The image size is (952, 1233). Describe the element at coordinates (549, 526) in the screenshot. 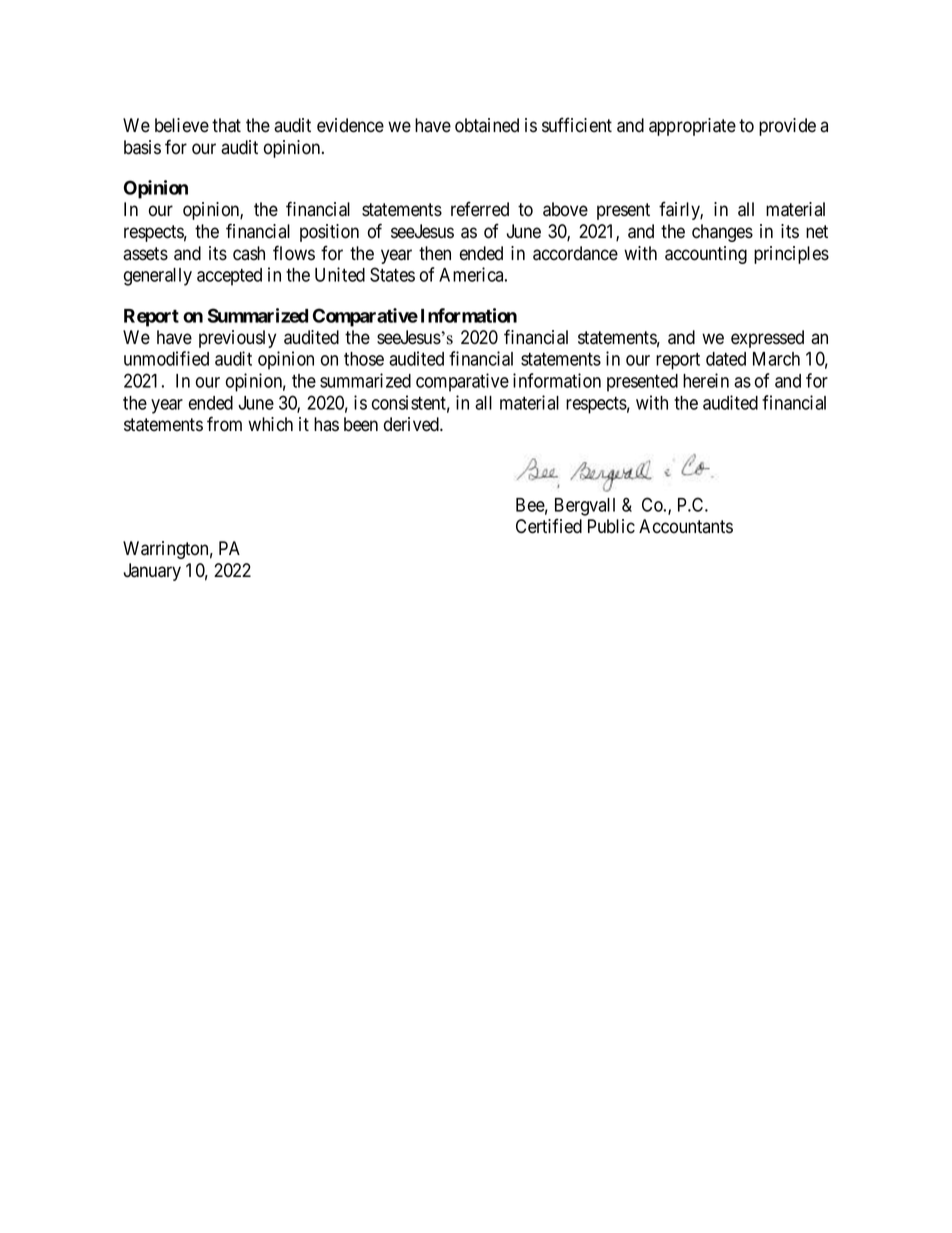

I see `Certified` at that location.
